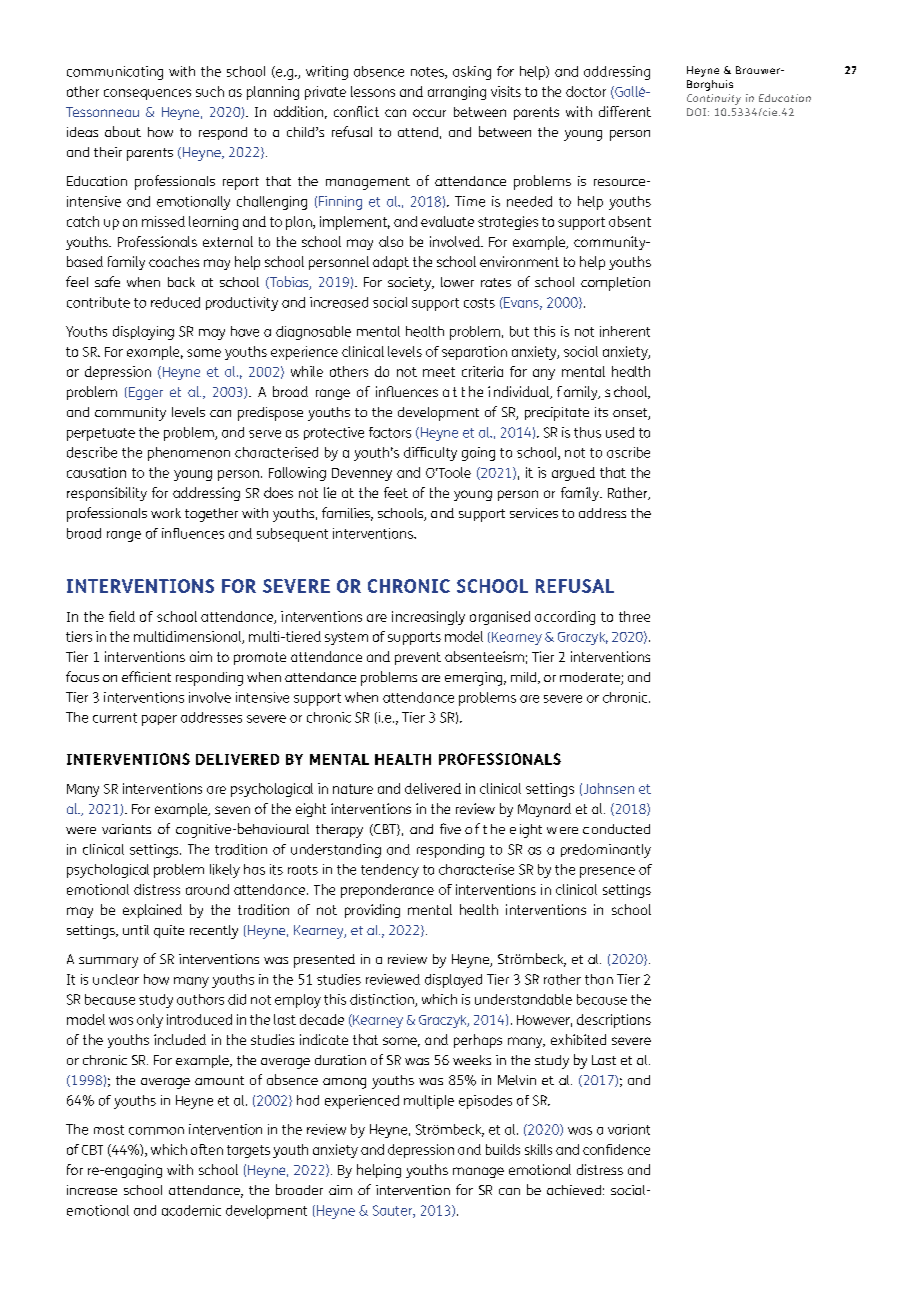 The width and height of the document is (924, 1308). What do you see at coordinates (353, 789) in the document?
I see `nature` at bounding box center [353, 789].
